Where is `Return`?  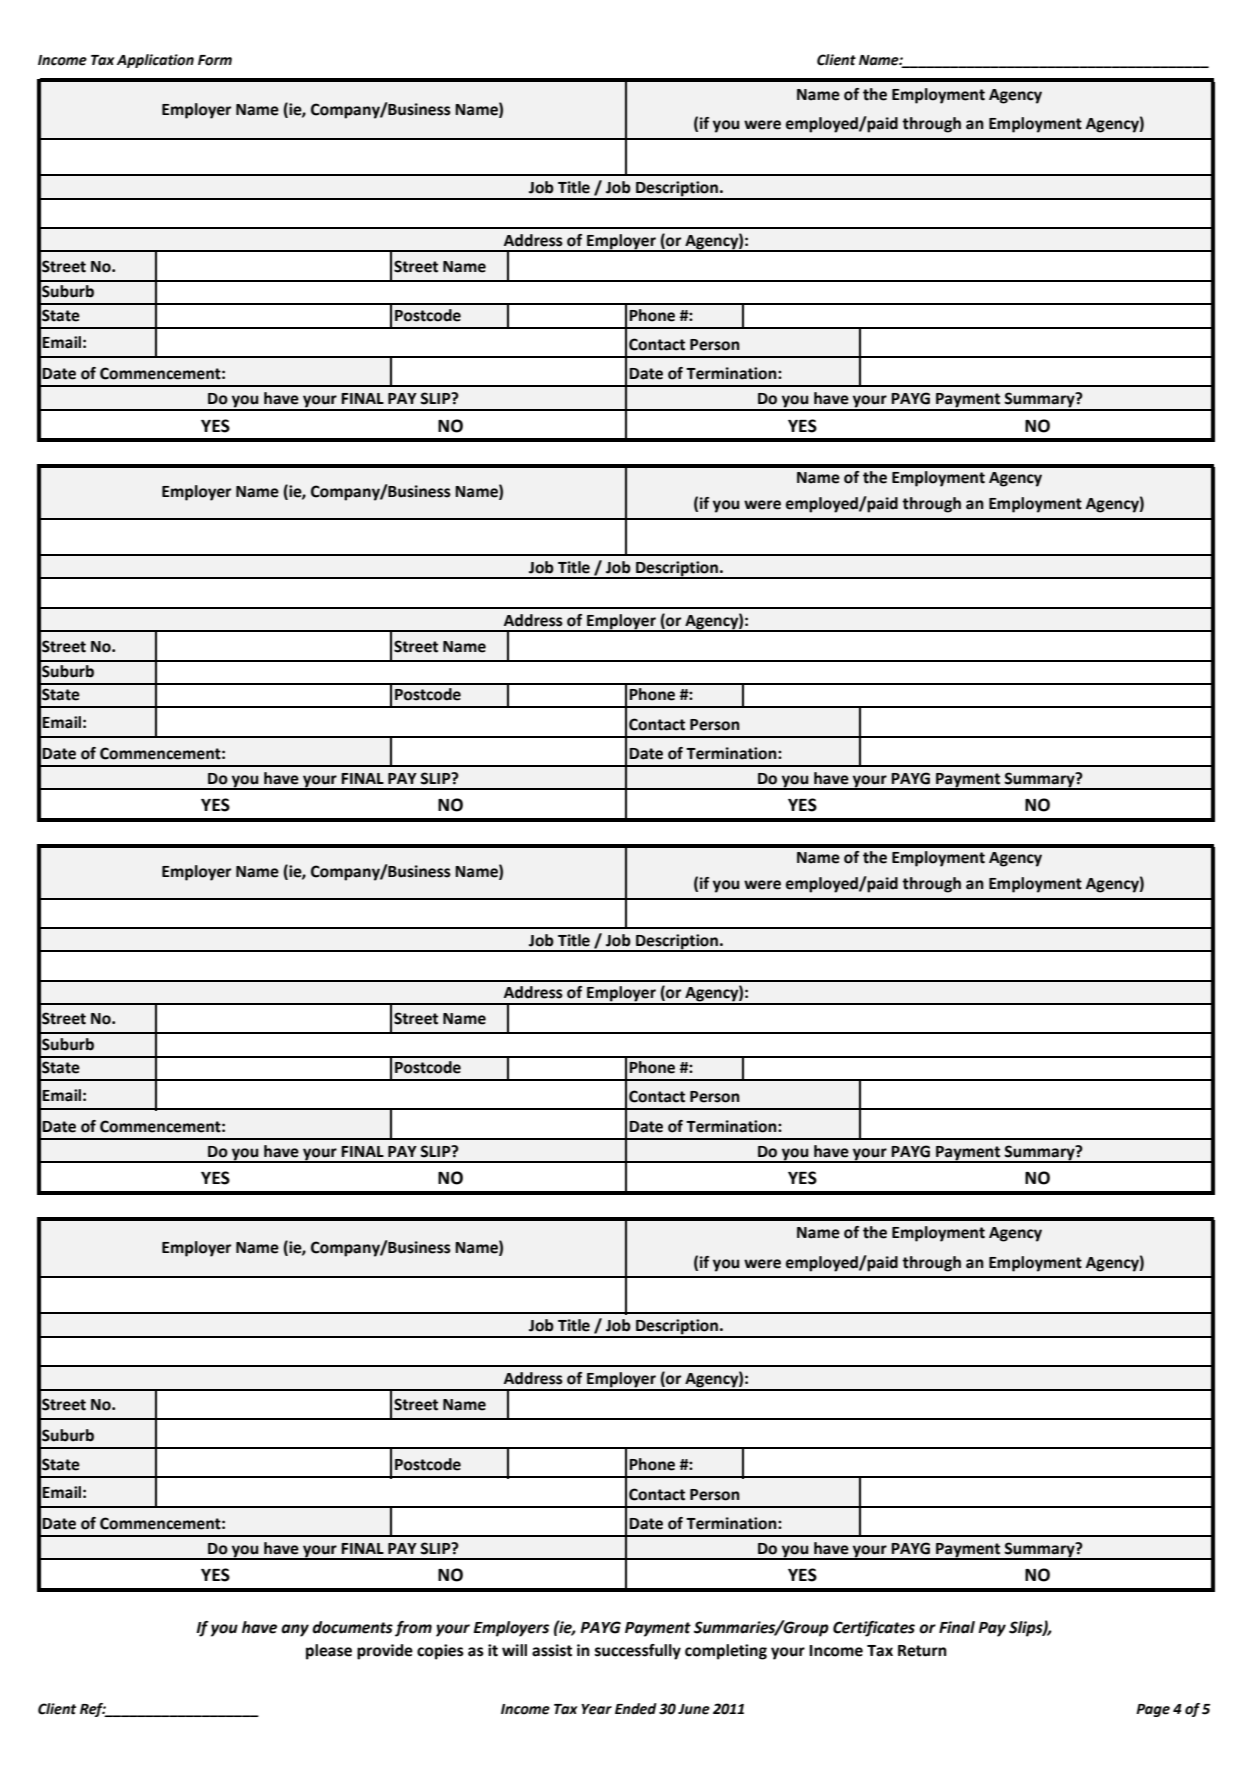
Return is located at coordinates (922, 1651).
